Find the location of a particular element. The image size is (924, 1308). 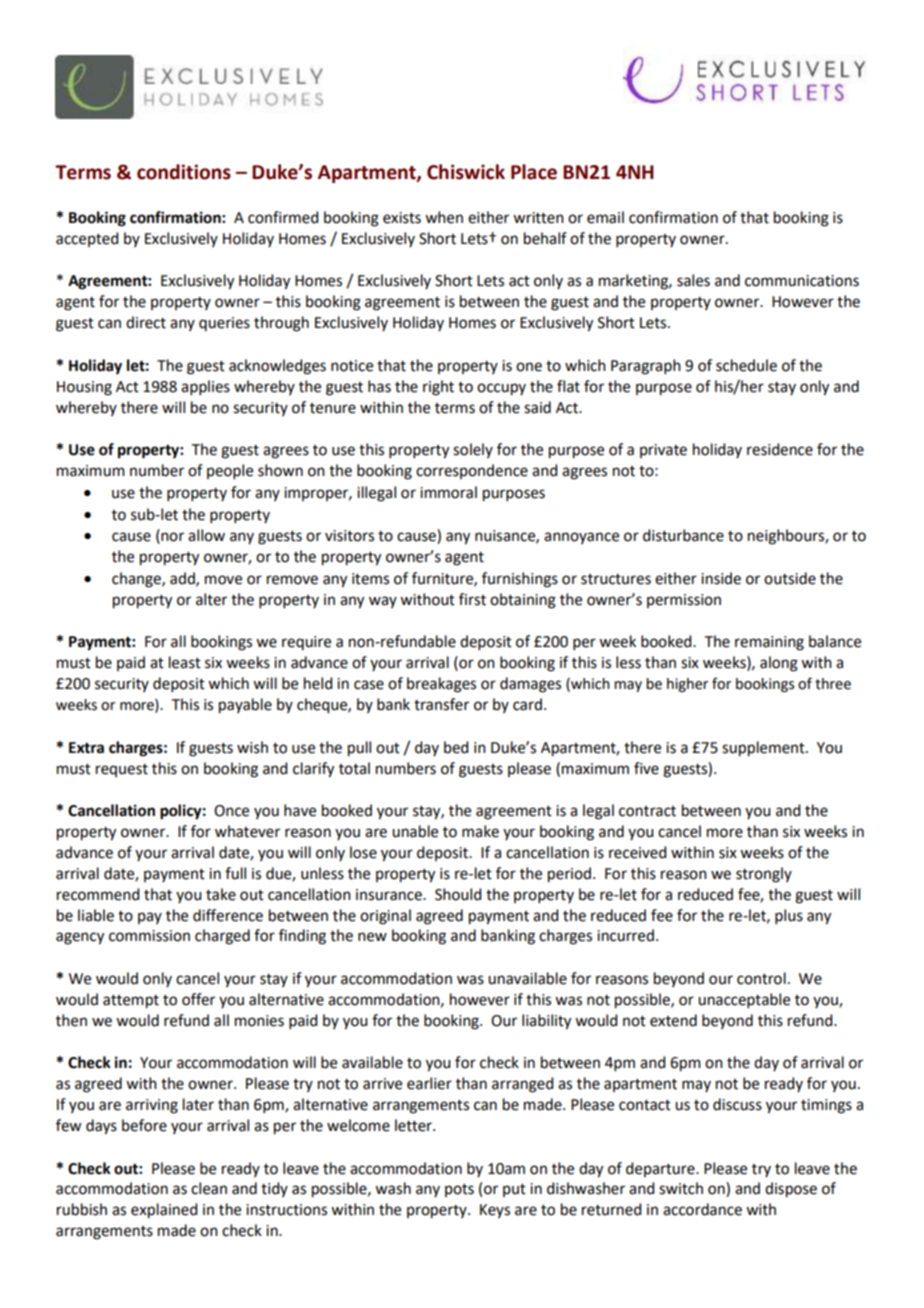

immoral is located at coordinates (448, 492).
